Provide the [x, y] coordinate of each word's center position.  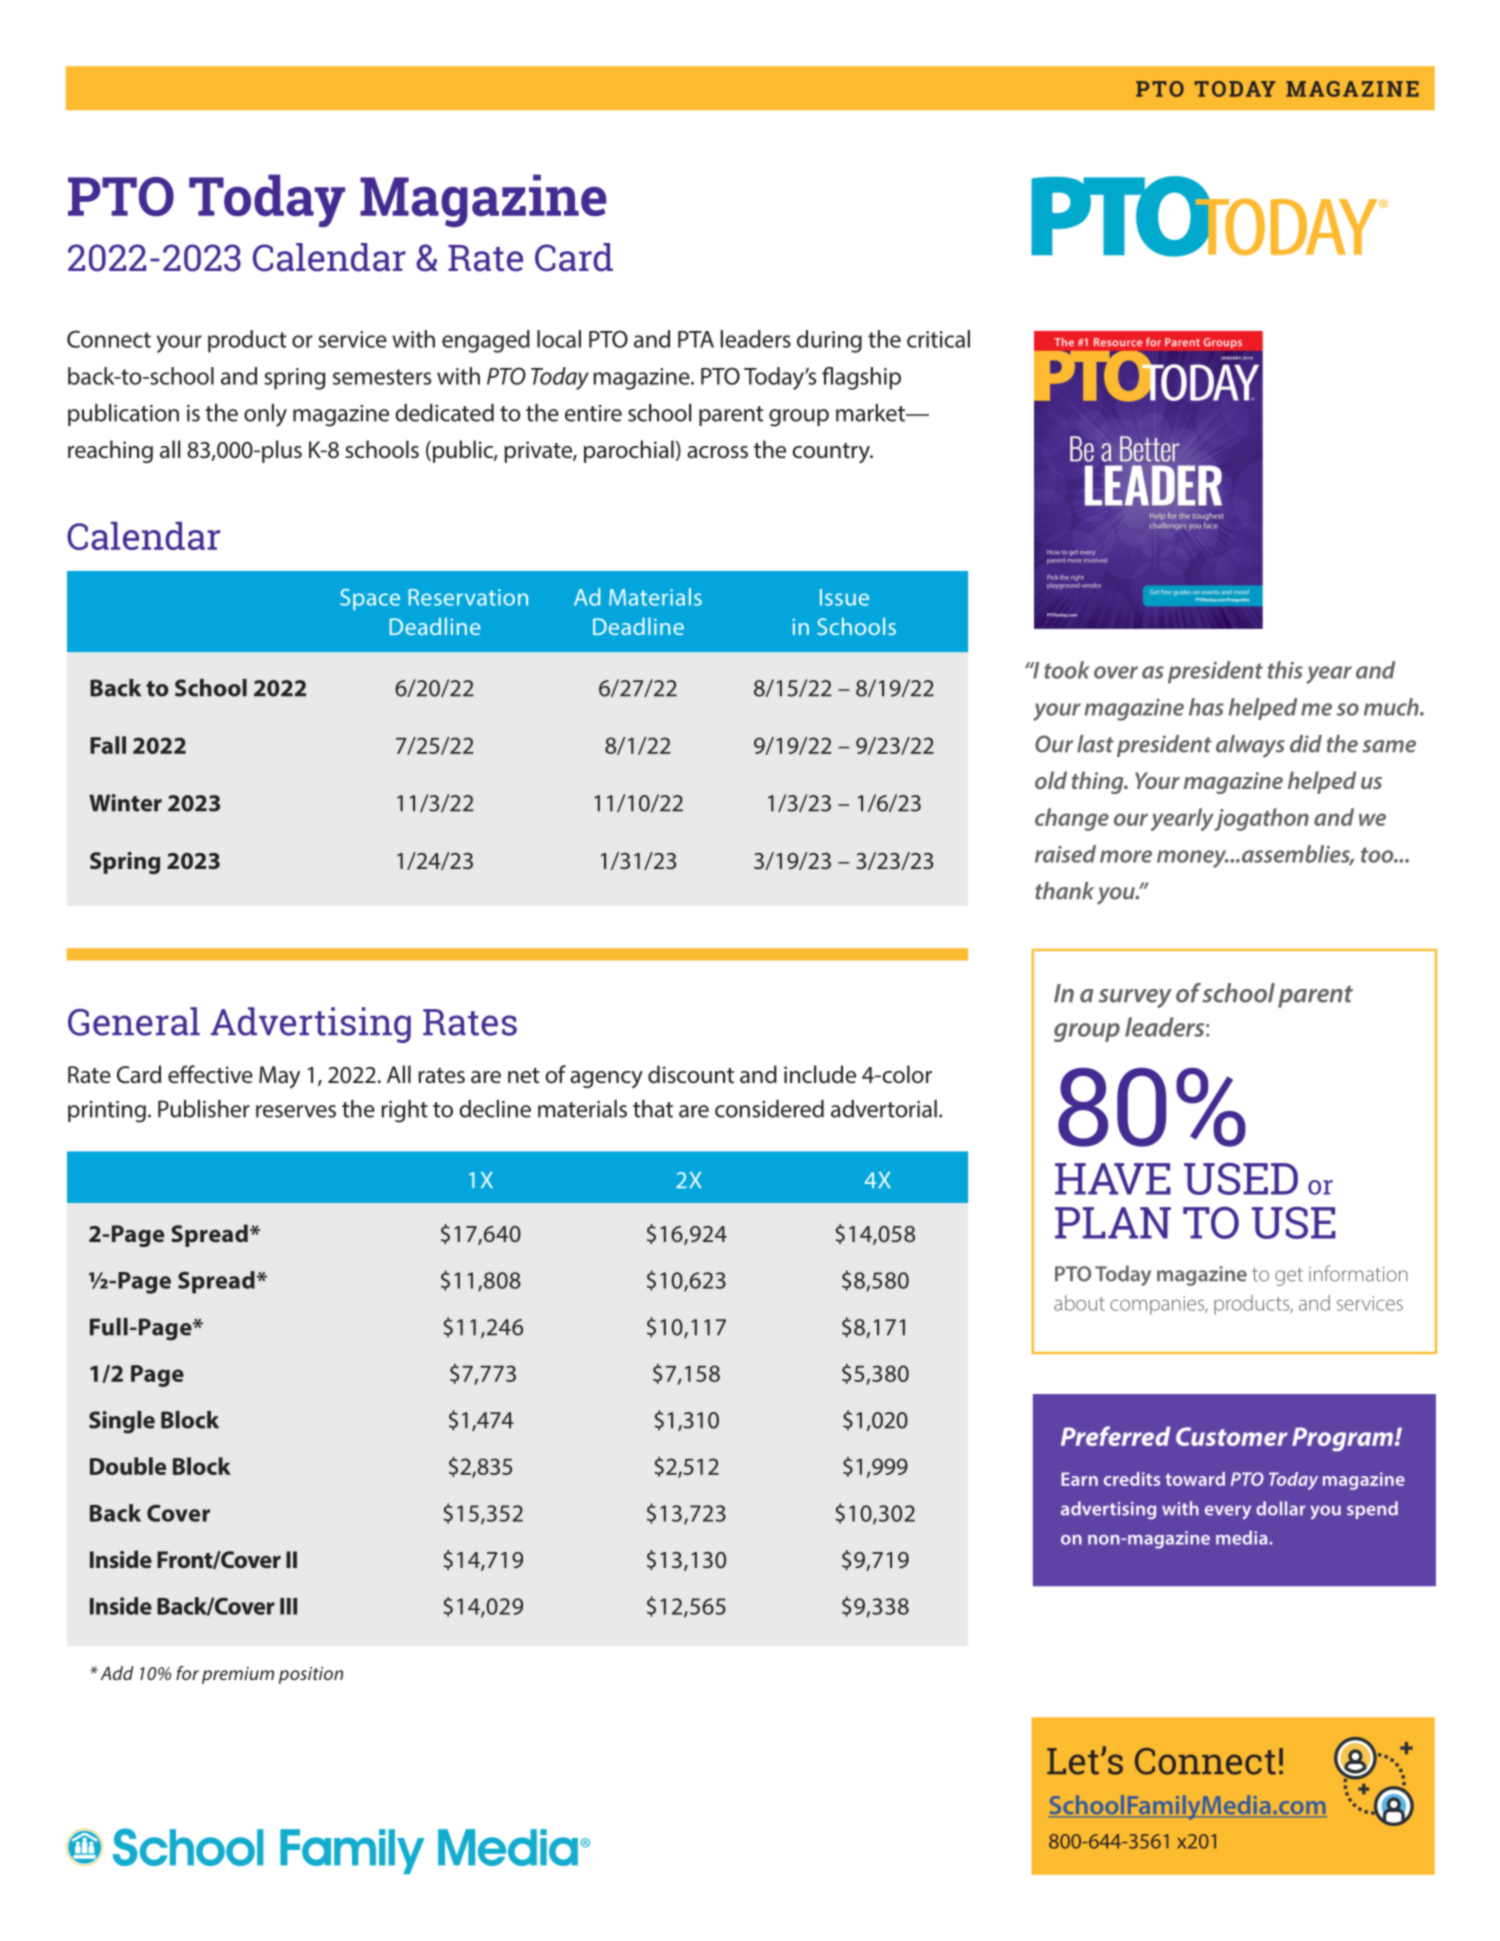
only [265, 415]
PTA [696, 339]
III [288, 1606]
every [1228, 1512]
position [311, 1675]
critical [938, 339]
